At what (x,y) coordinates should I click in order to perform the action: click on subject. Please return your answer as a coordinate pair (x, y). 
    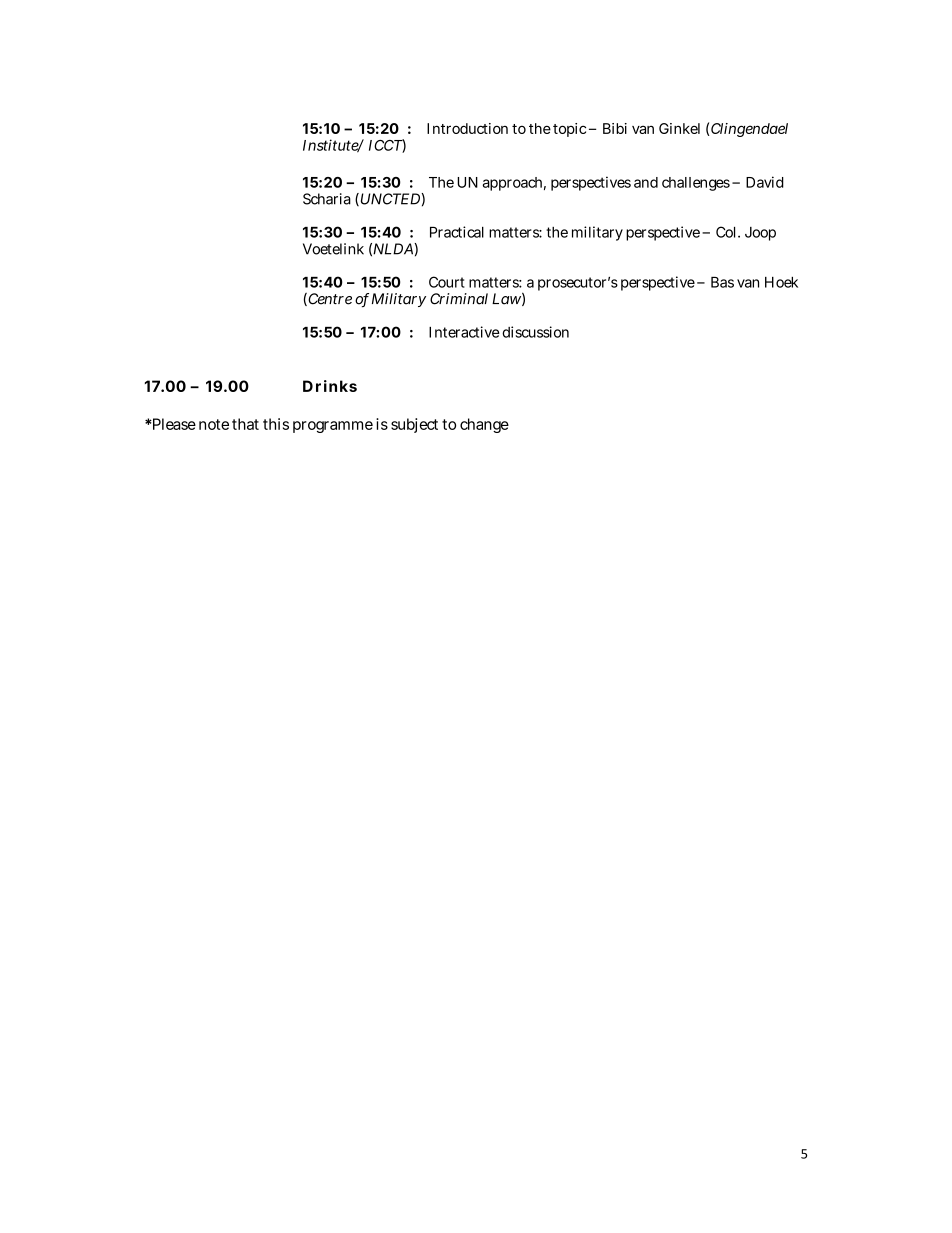
    Looking at the image, I should click on (414, 425).
